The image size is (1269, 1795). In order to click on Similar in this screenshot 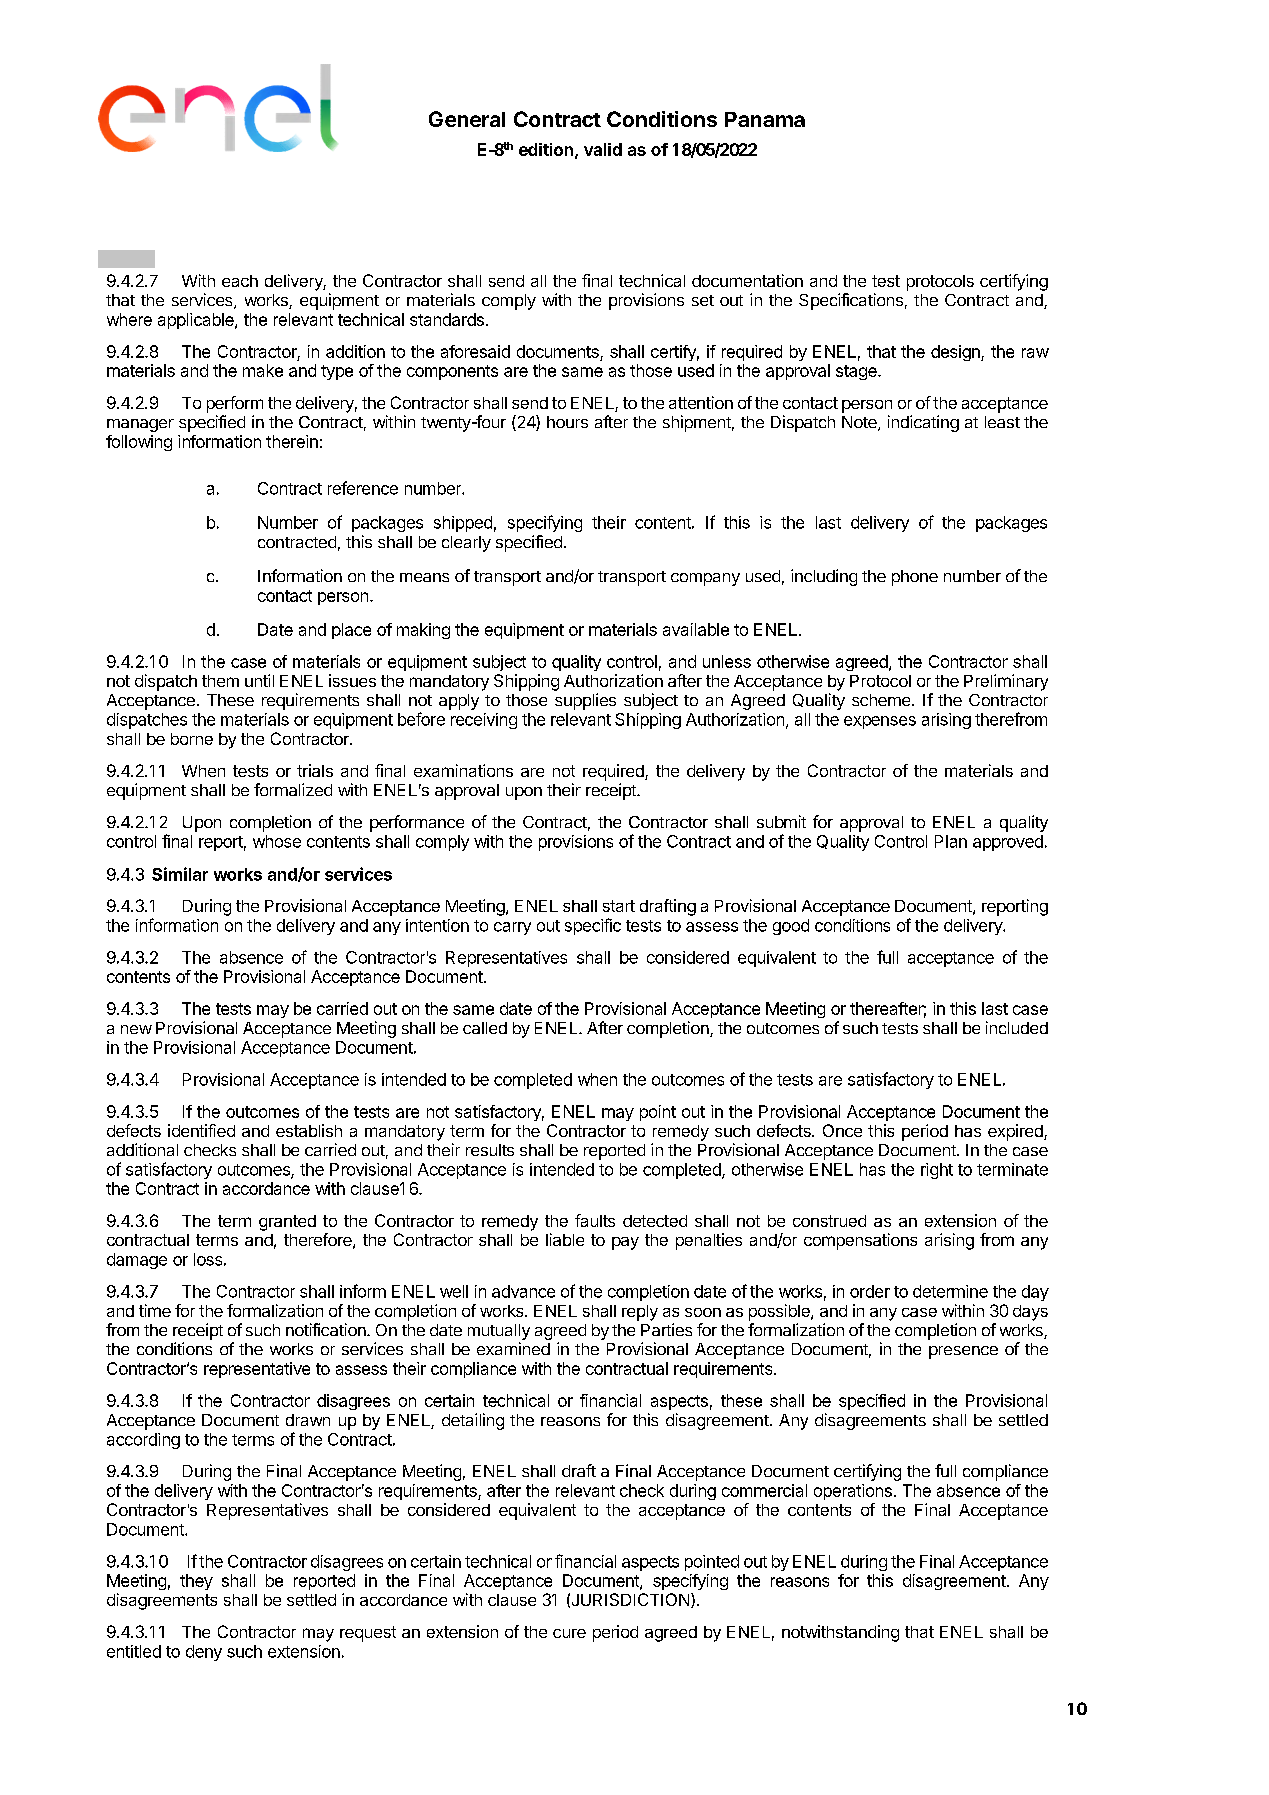, I will do `click(180, 874)`.
